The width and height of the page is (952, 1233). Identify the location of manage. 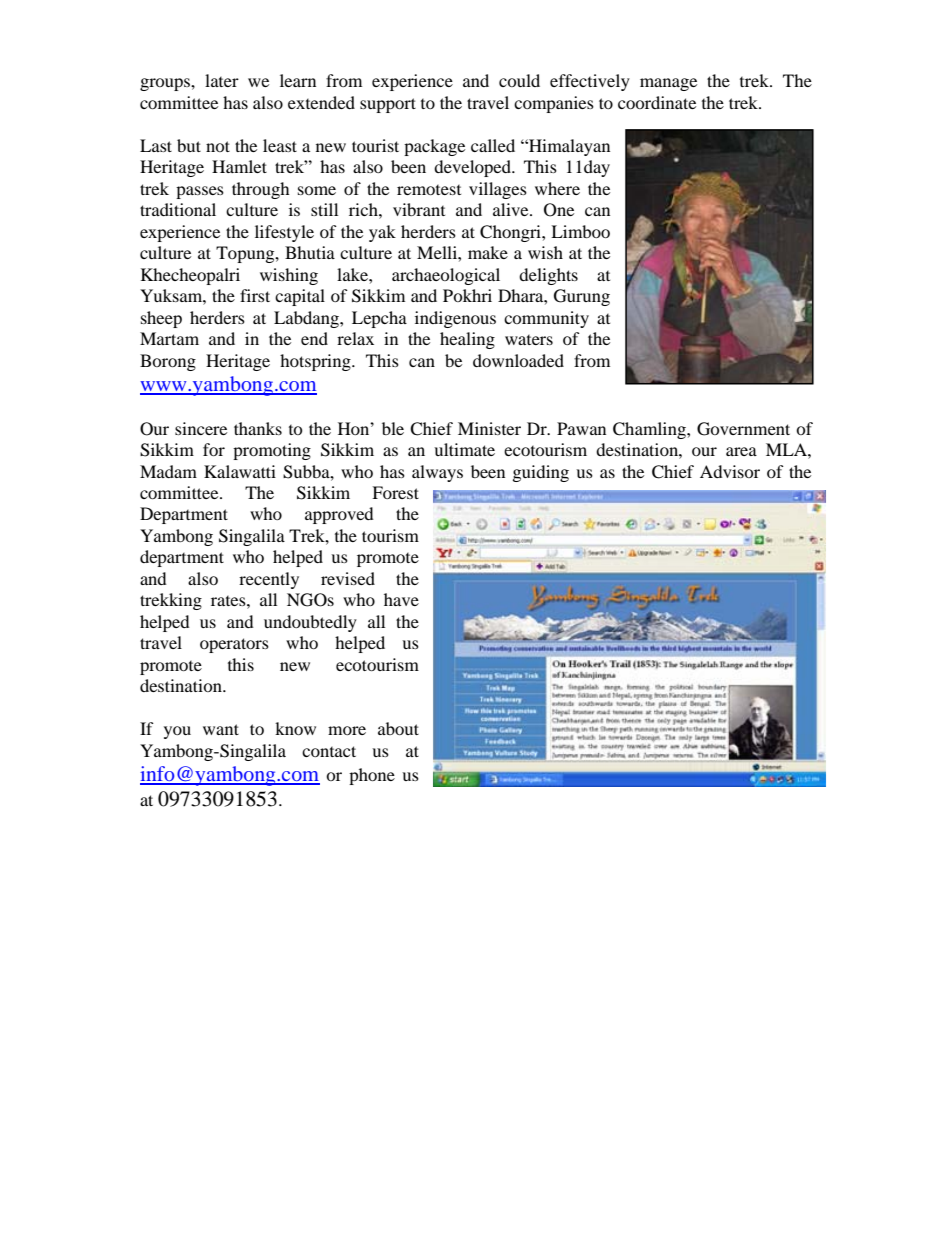
(668, 84).
